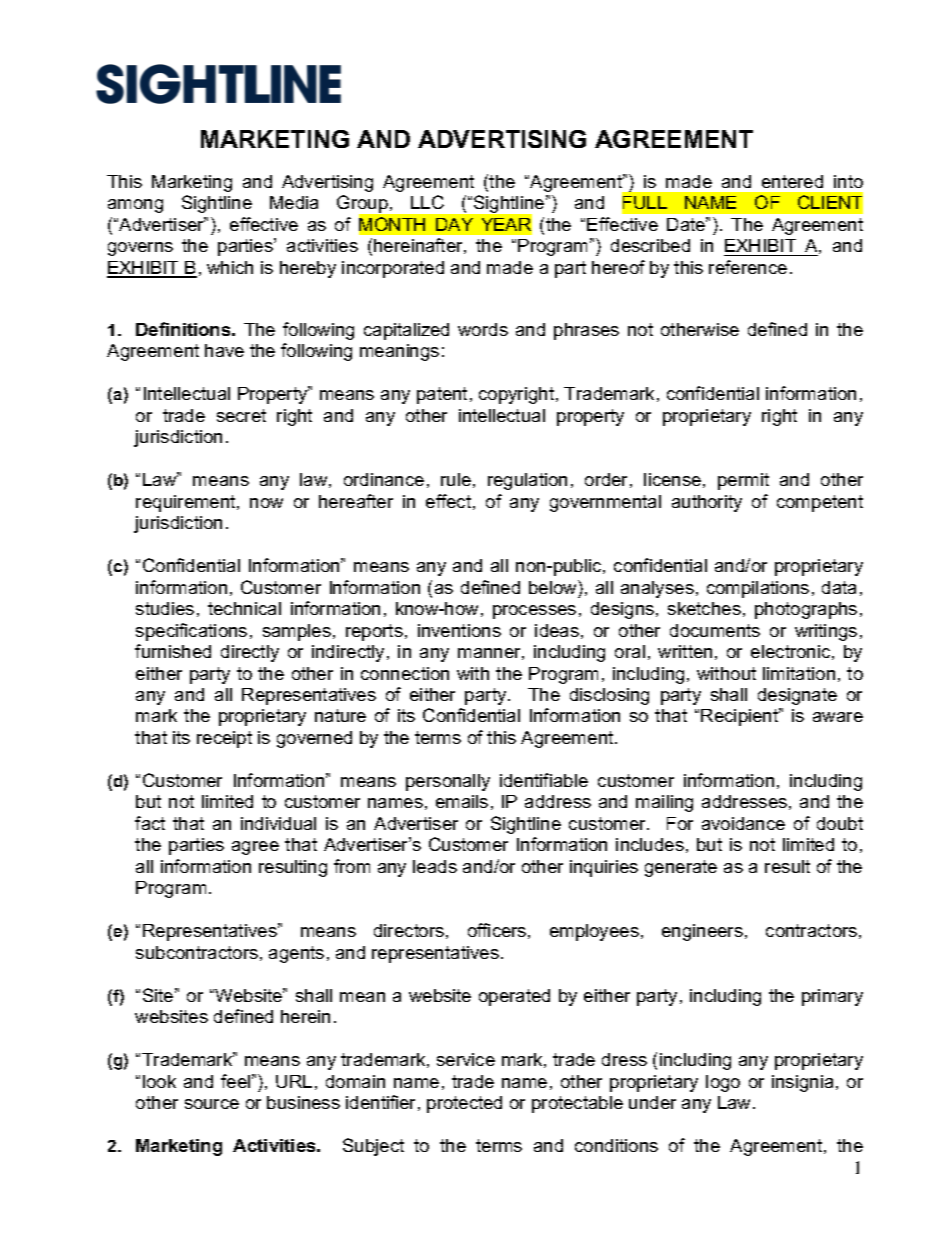 The height and width of the image is (1233, 952). Describe the element at coordinates (454, 224) in the image. I see `DAY` at that location.
